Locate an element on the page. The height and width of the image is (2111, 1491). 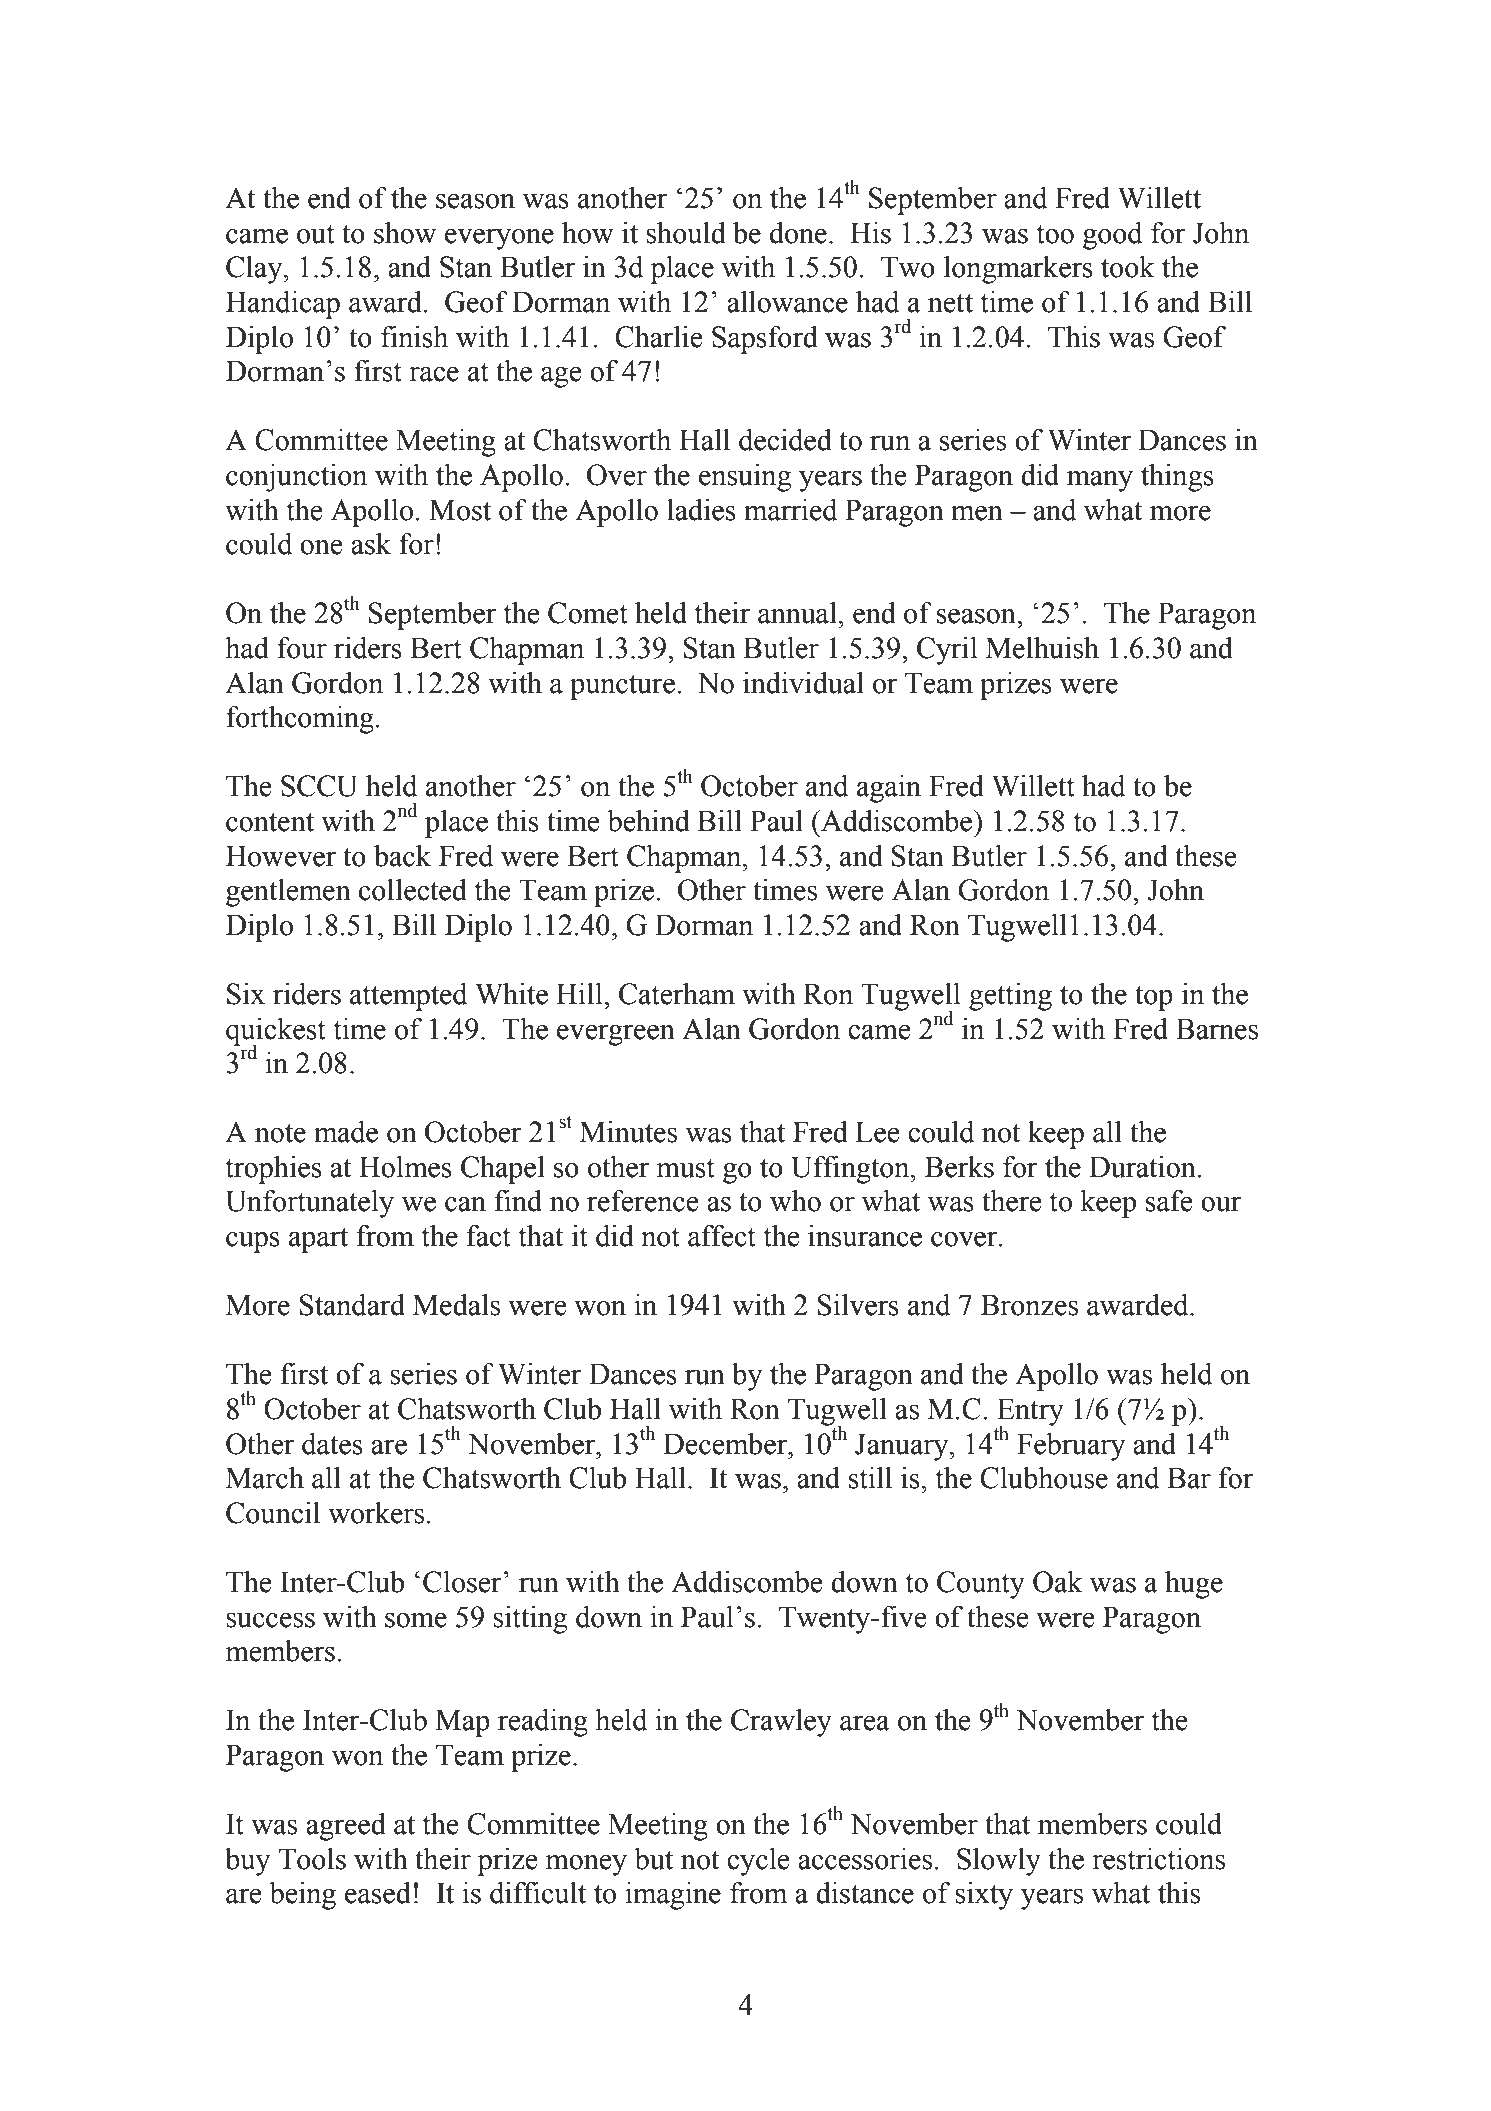
show is located at coordinates (405, 233).
